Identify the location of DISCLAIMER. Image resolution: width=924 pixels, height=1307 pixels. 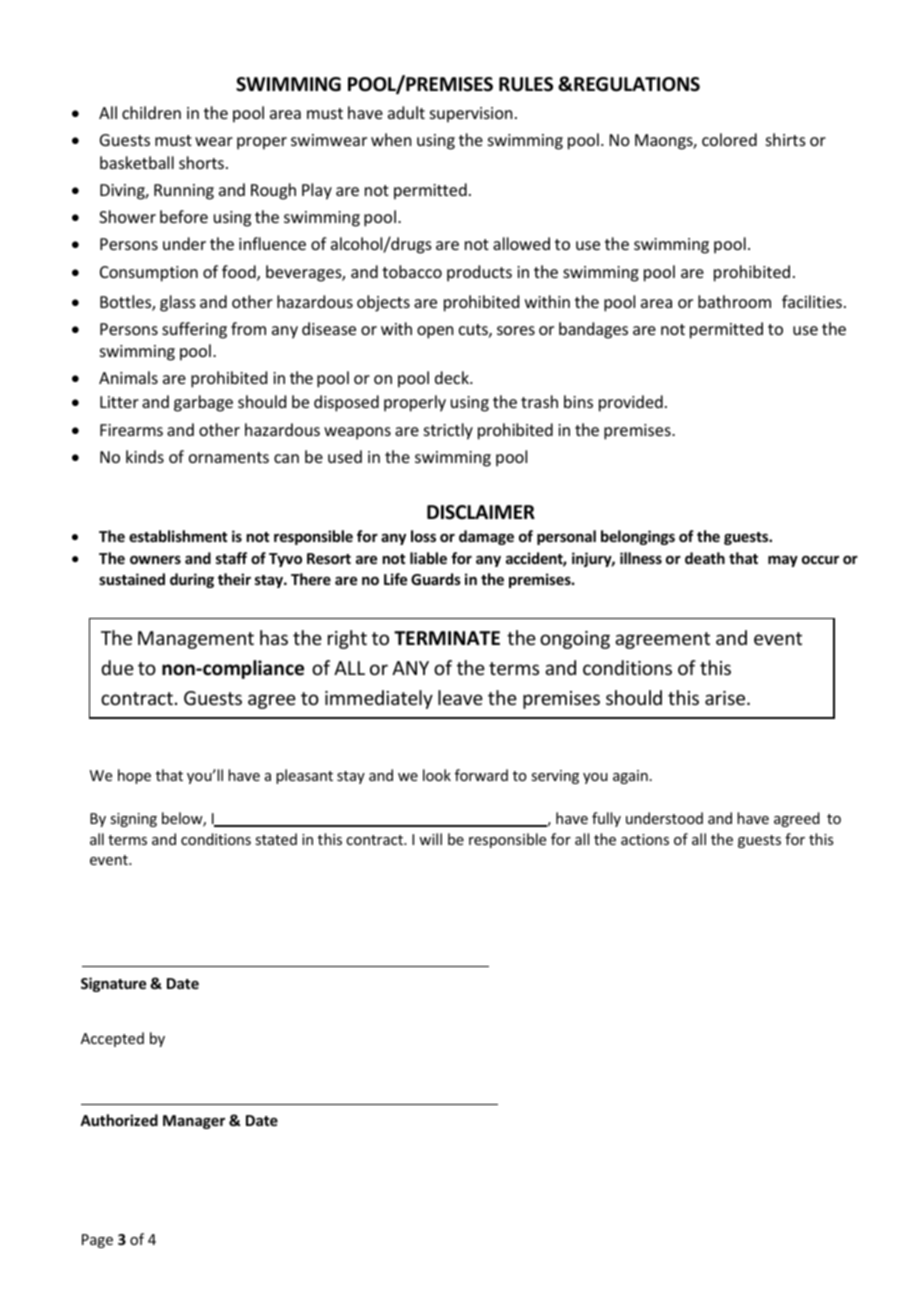
(481, 512).
